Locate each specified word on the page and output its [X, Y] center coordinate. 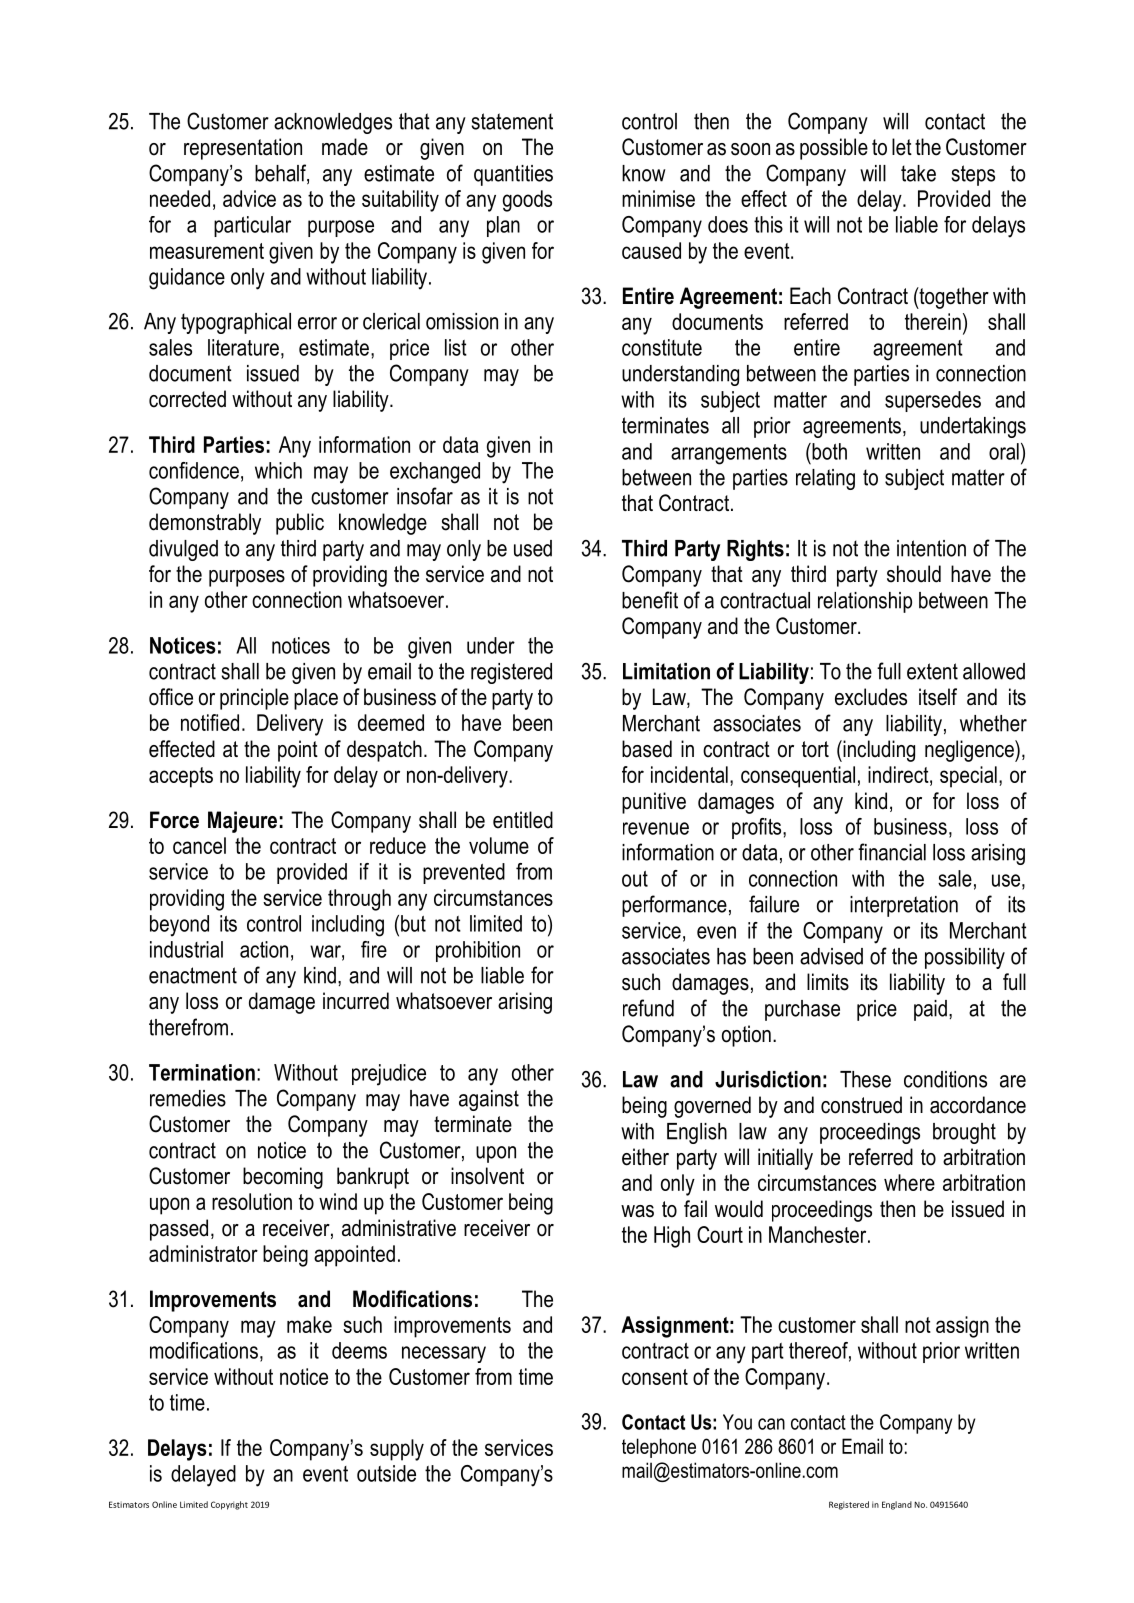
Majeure [242, 822]
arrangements [729, 454]
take [918, 173]
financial [892, 852]
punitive [654, 803]
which [278, 470]
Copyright [229, 1505]
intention [931, 548]
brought [964, 1133]
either [645, 1157]
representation [243, 149]
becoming [283, 1178]
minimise [658, 198]
